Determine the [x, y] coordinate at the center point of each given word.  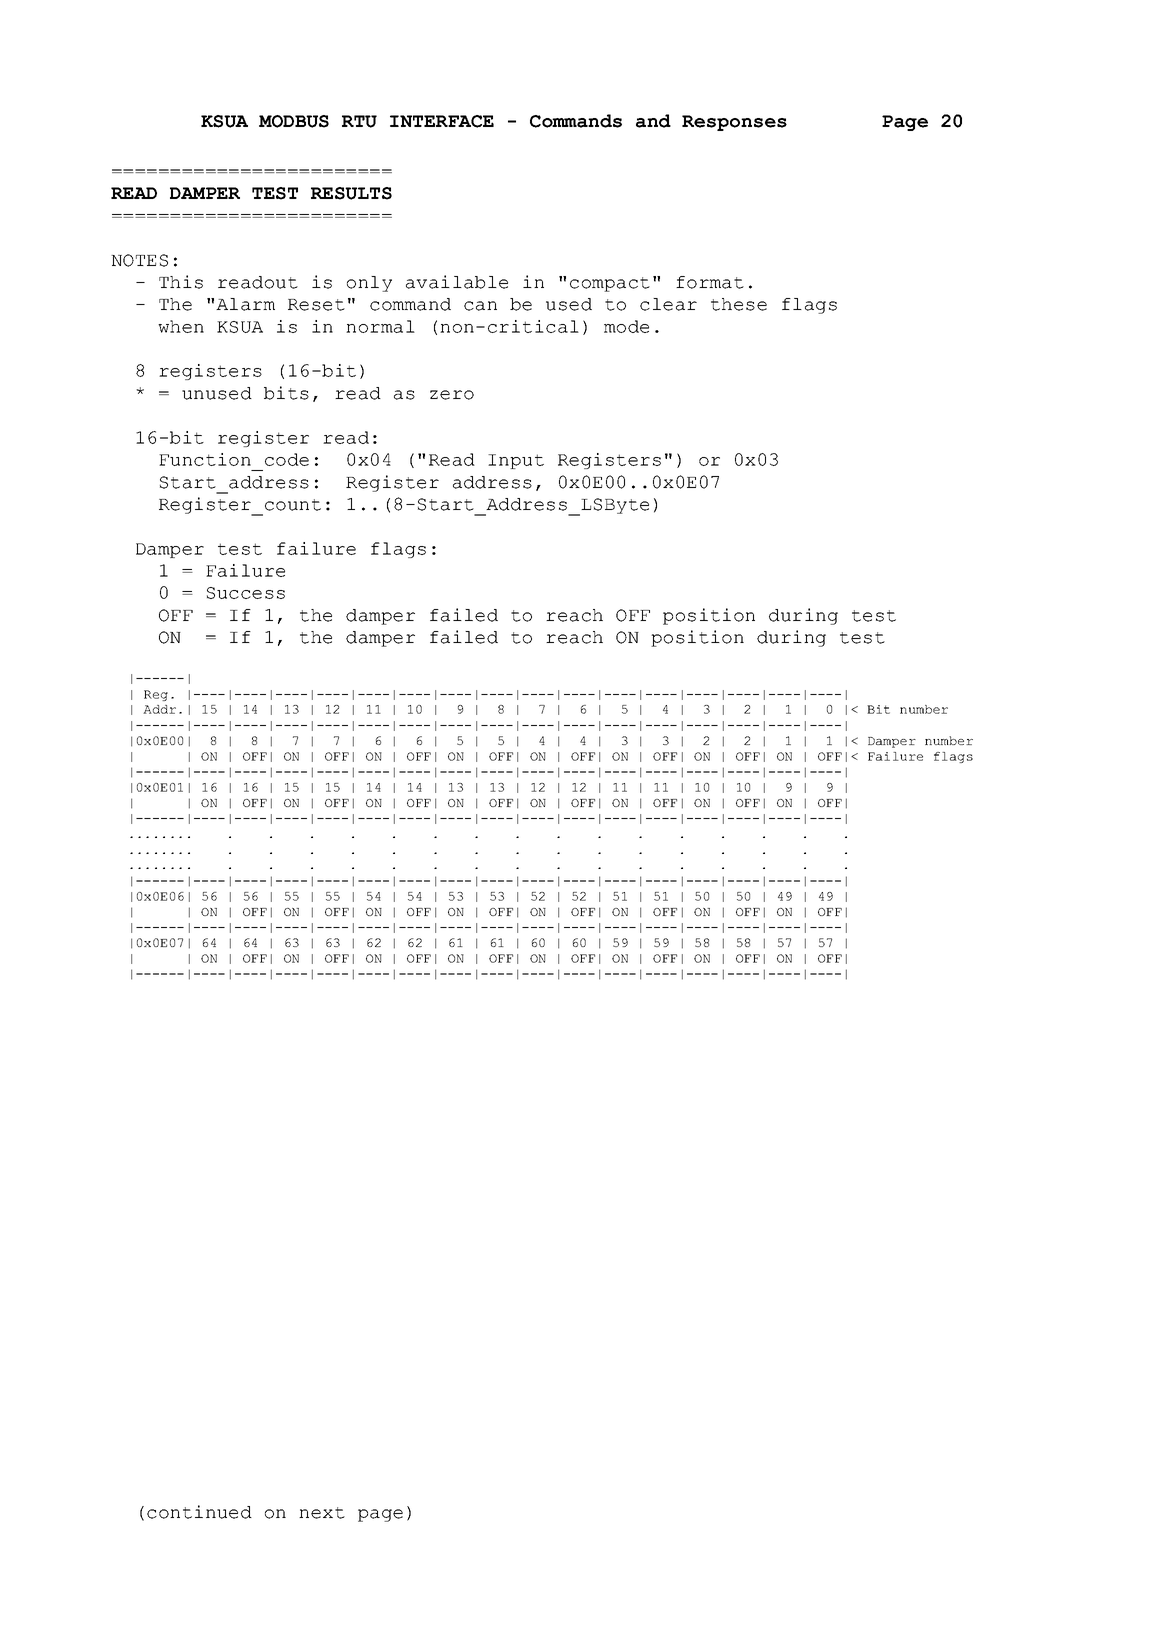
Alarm [245, 304]
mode [626, 326]
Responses [734, 123]
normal [380, 326]
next [322, 1513]
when [181, 326]
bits [286, 393]
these [739, 304]
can [480, 306]
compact [610, 284]
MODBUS [294, 121]
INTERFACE [442, 121]
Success [246, 593]
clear [668, 304]
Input [516, 461]
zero [452, 395]
